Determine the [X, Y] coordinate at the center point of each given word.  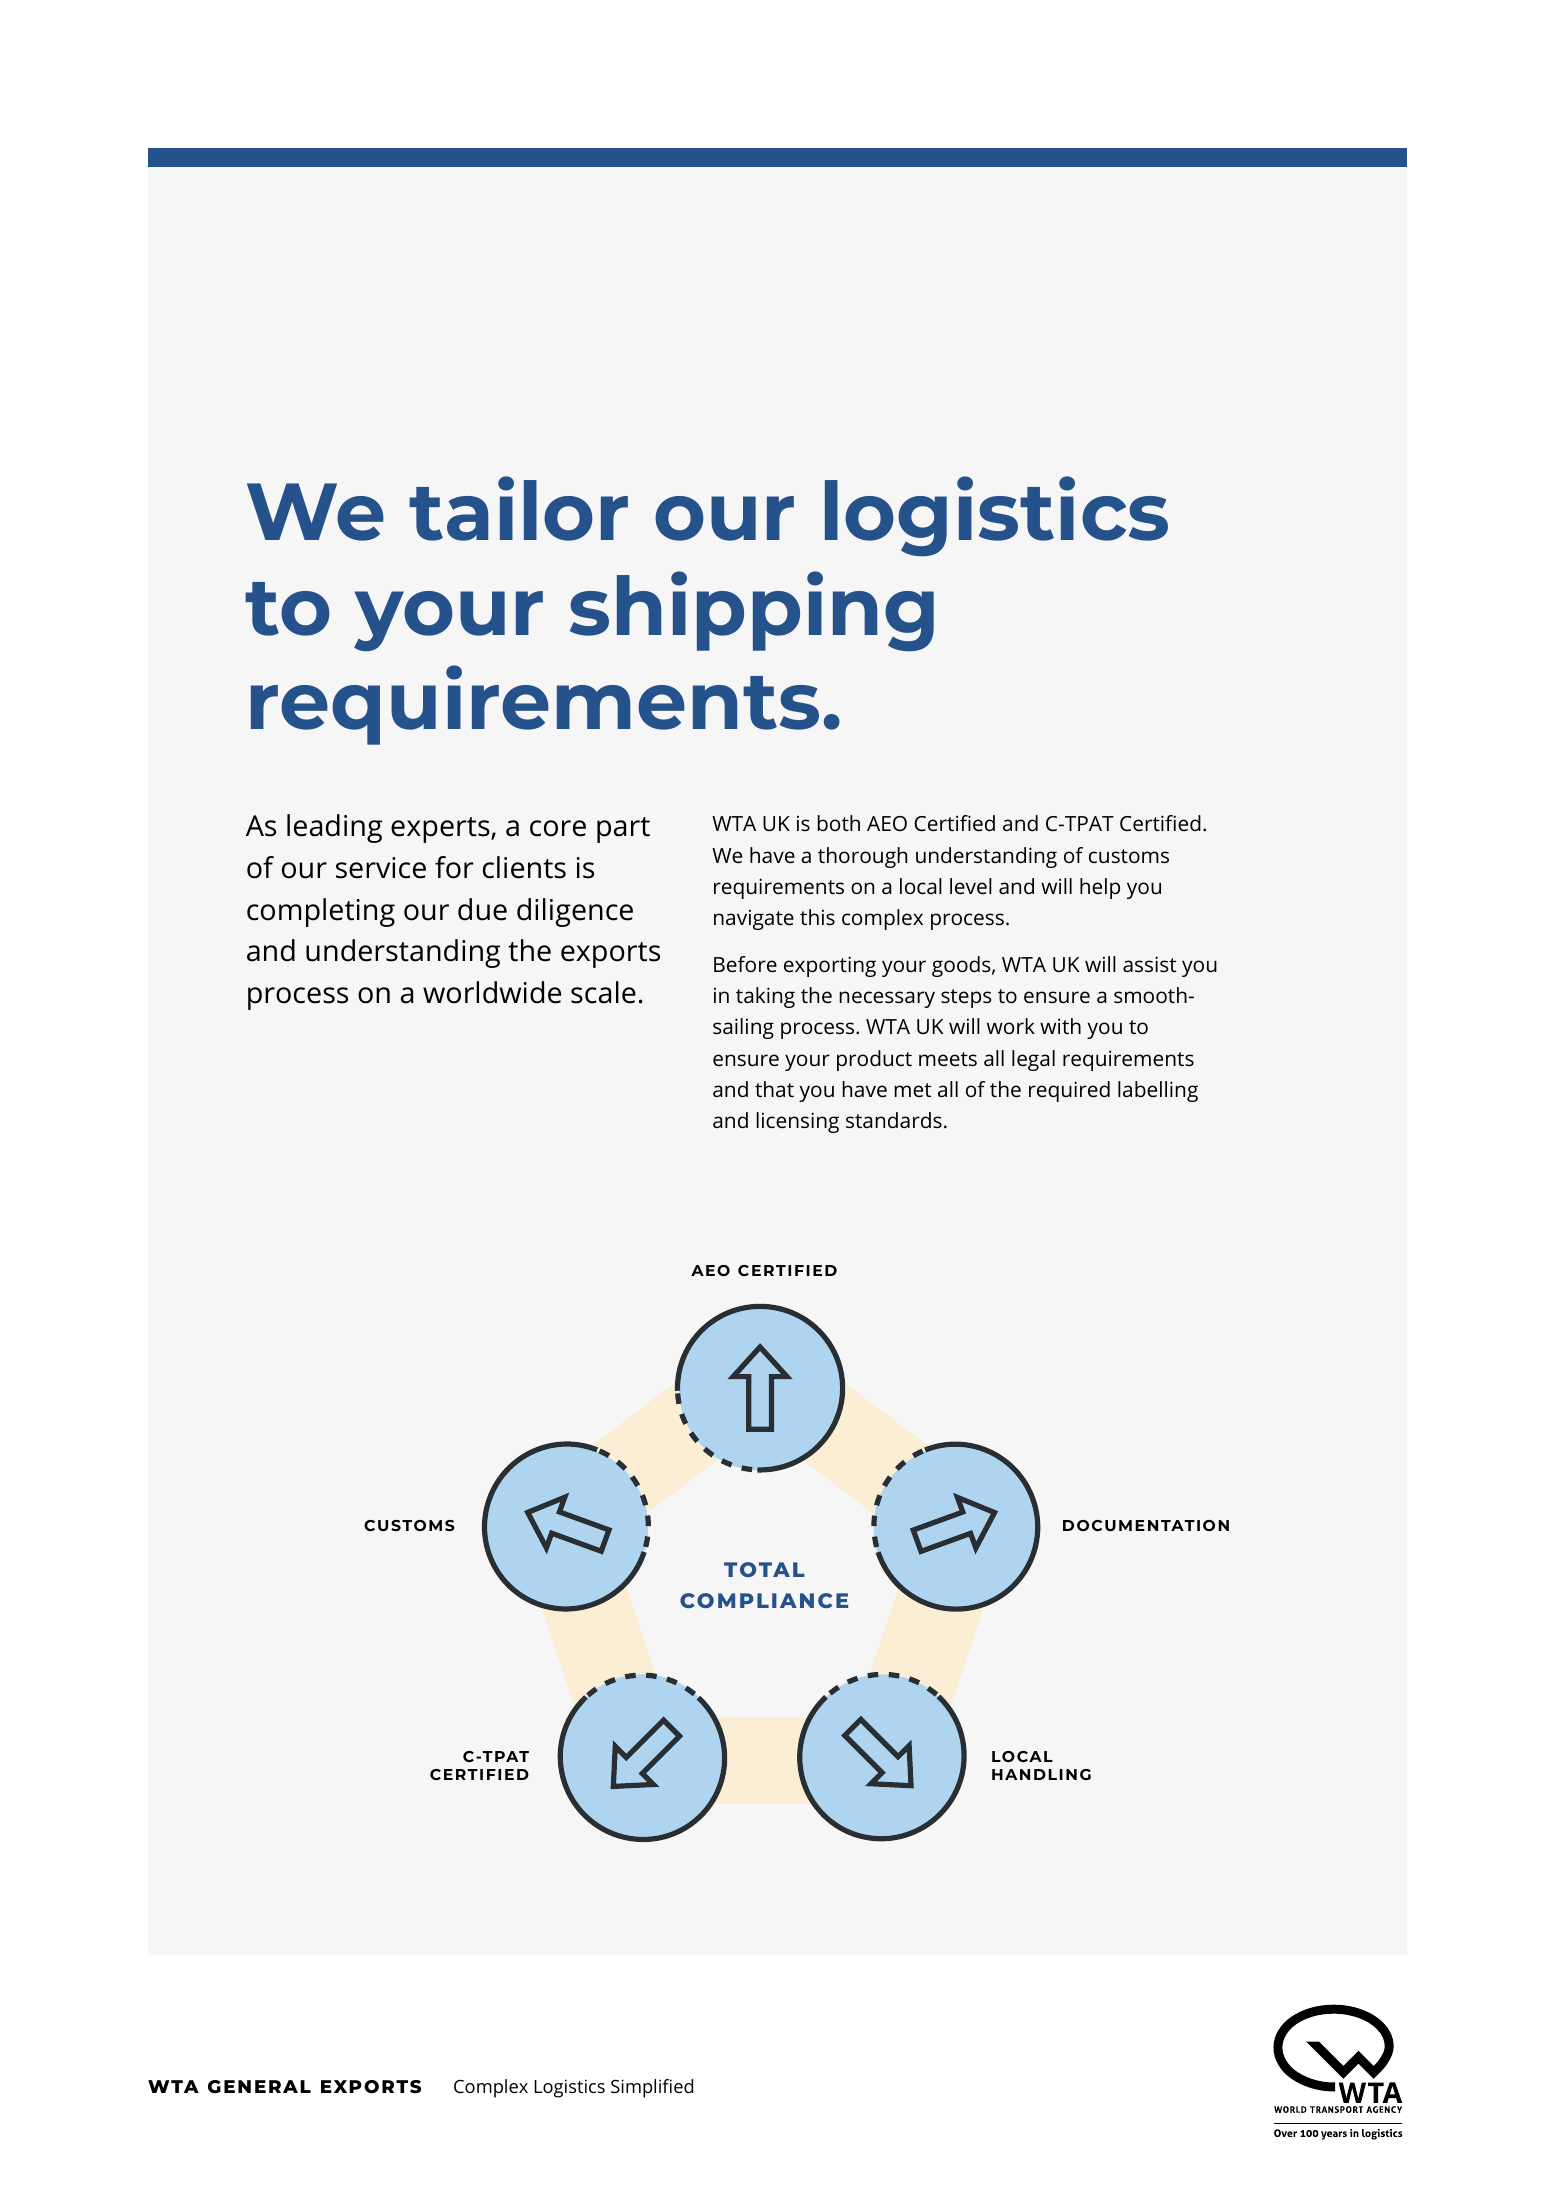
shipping [752, 611]
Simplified [652, 2088]
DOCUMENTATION [1146, 1525]
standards [894, 1120]
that [774, 1089]
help [1100, 888]
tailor [518, 508]
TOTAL [764, 1569]
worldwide [492, 992]
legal [1033, 1060]
